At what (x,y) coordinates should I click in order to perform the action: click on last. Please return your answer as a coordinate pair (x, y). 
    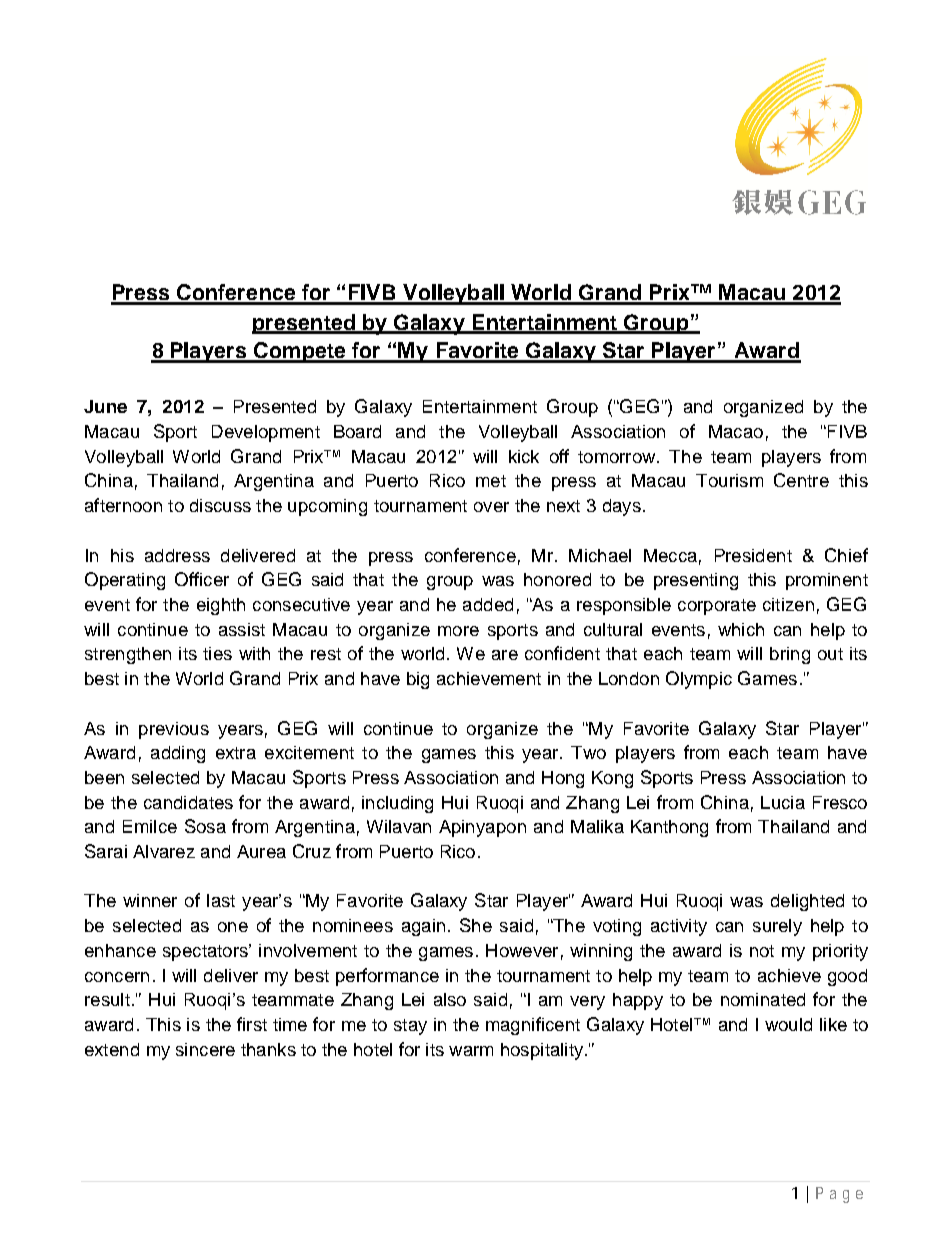
    Looking at the image, I should click on (221, 900).
